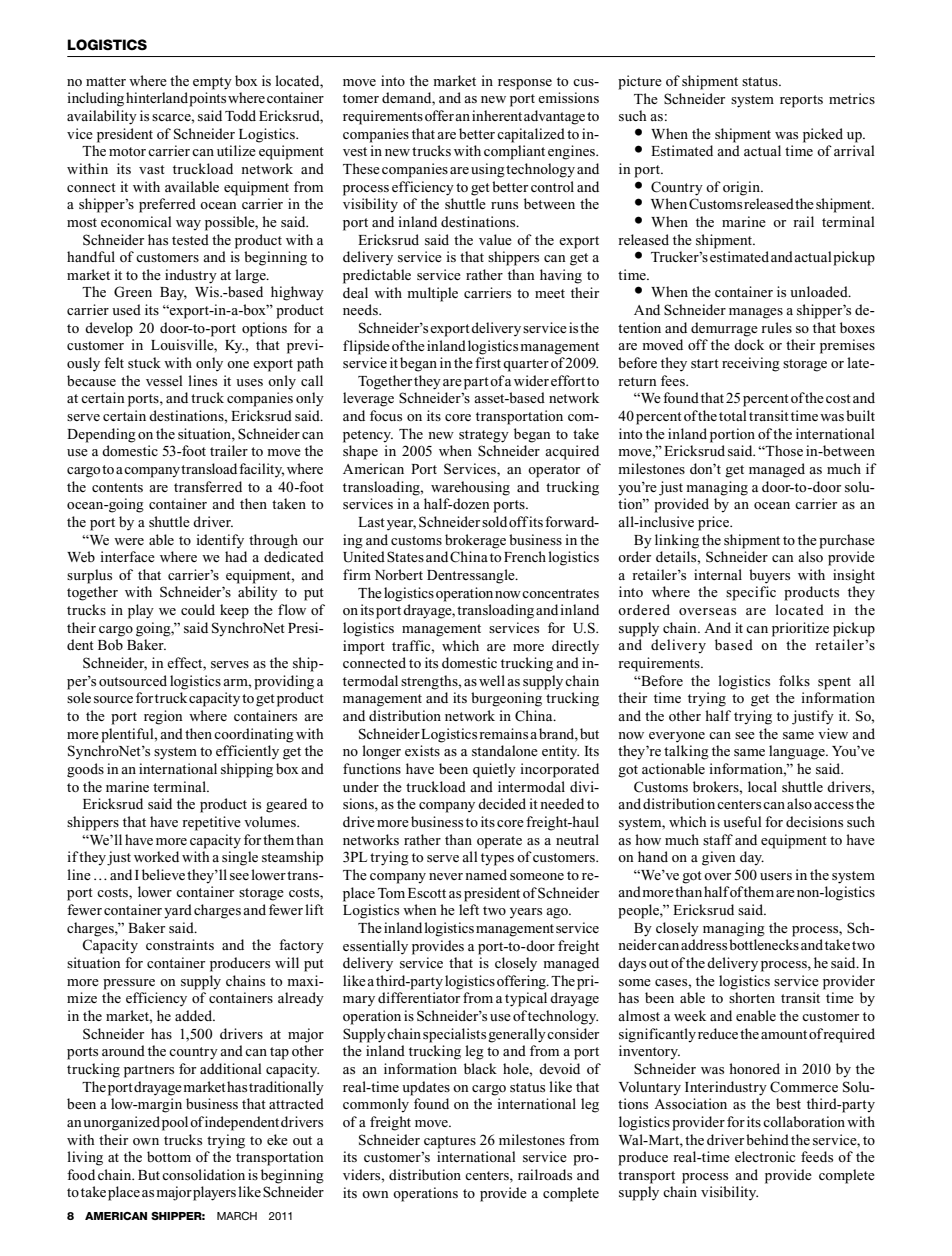 Image resolution: width=952 pixels, height=1256 pixels. Describe the element at coordinates (798, 752) in the screenshot. I see `language` at that location.
